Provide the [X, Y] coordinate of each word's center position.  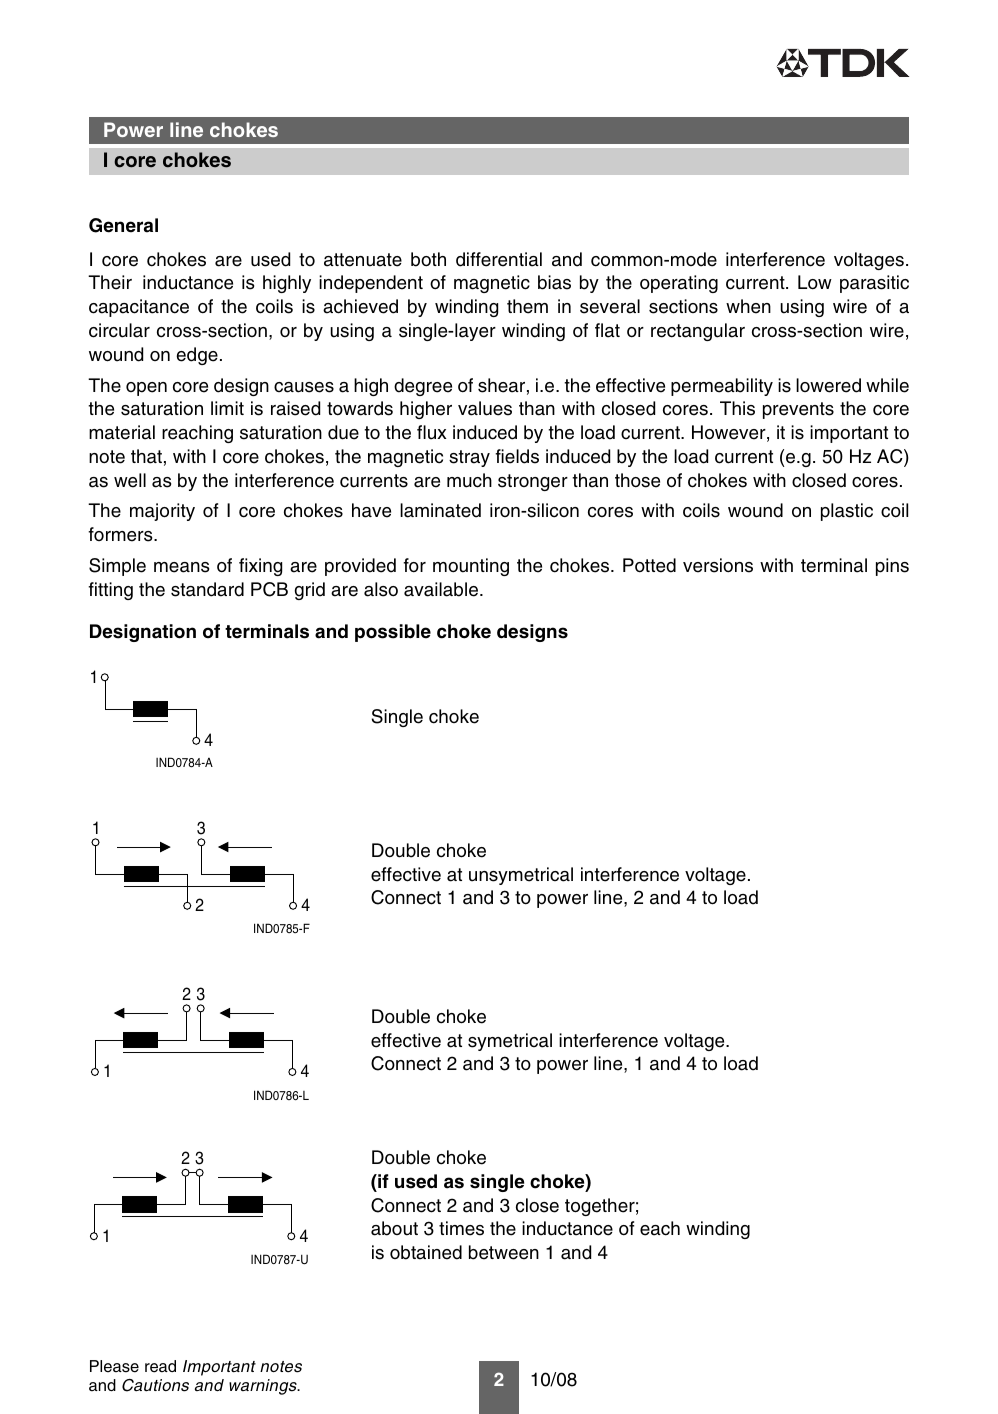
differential [499, 259]
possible [393, 633]
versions [718, 565]
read [160, 1366]
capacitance [139, 308]
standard [207, 589]
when [748, 306]
